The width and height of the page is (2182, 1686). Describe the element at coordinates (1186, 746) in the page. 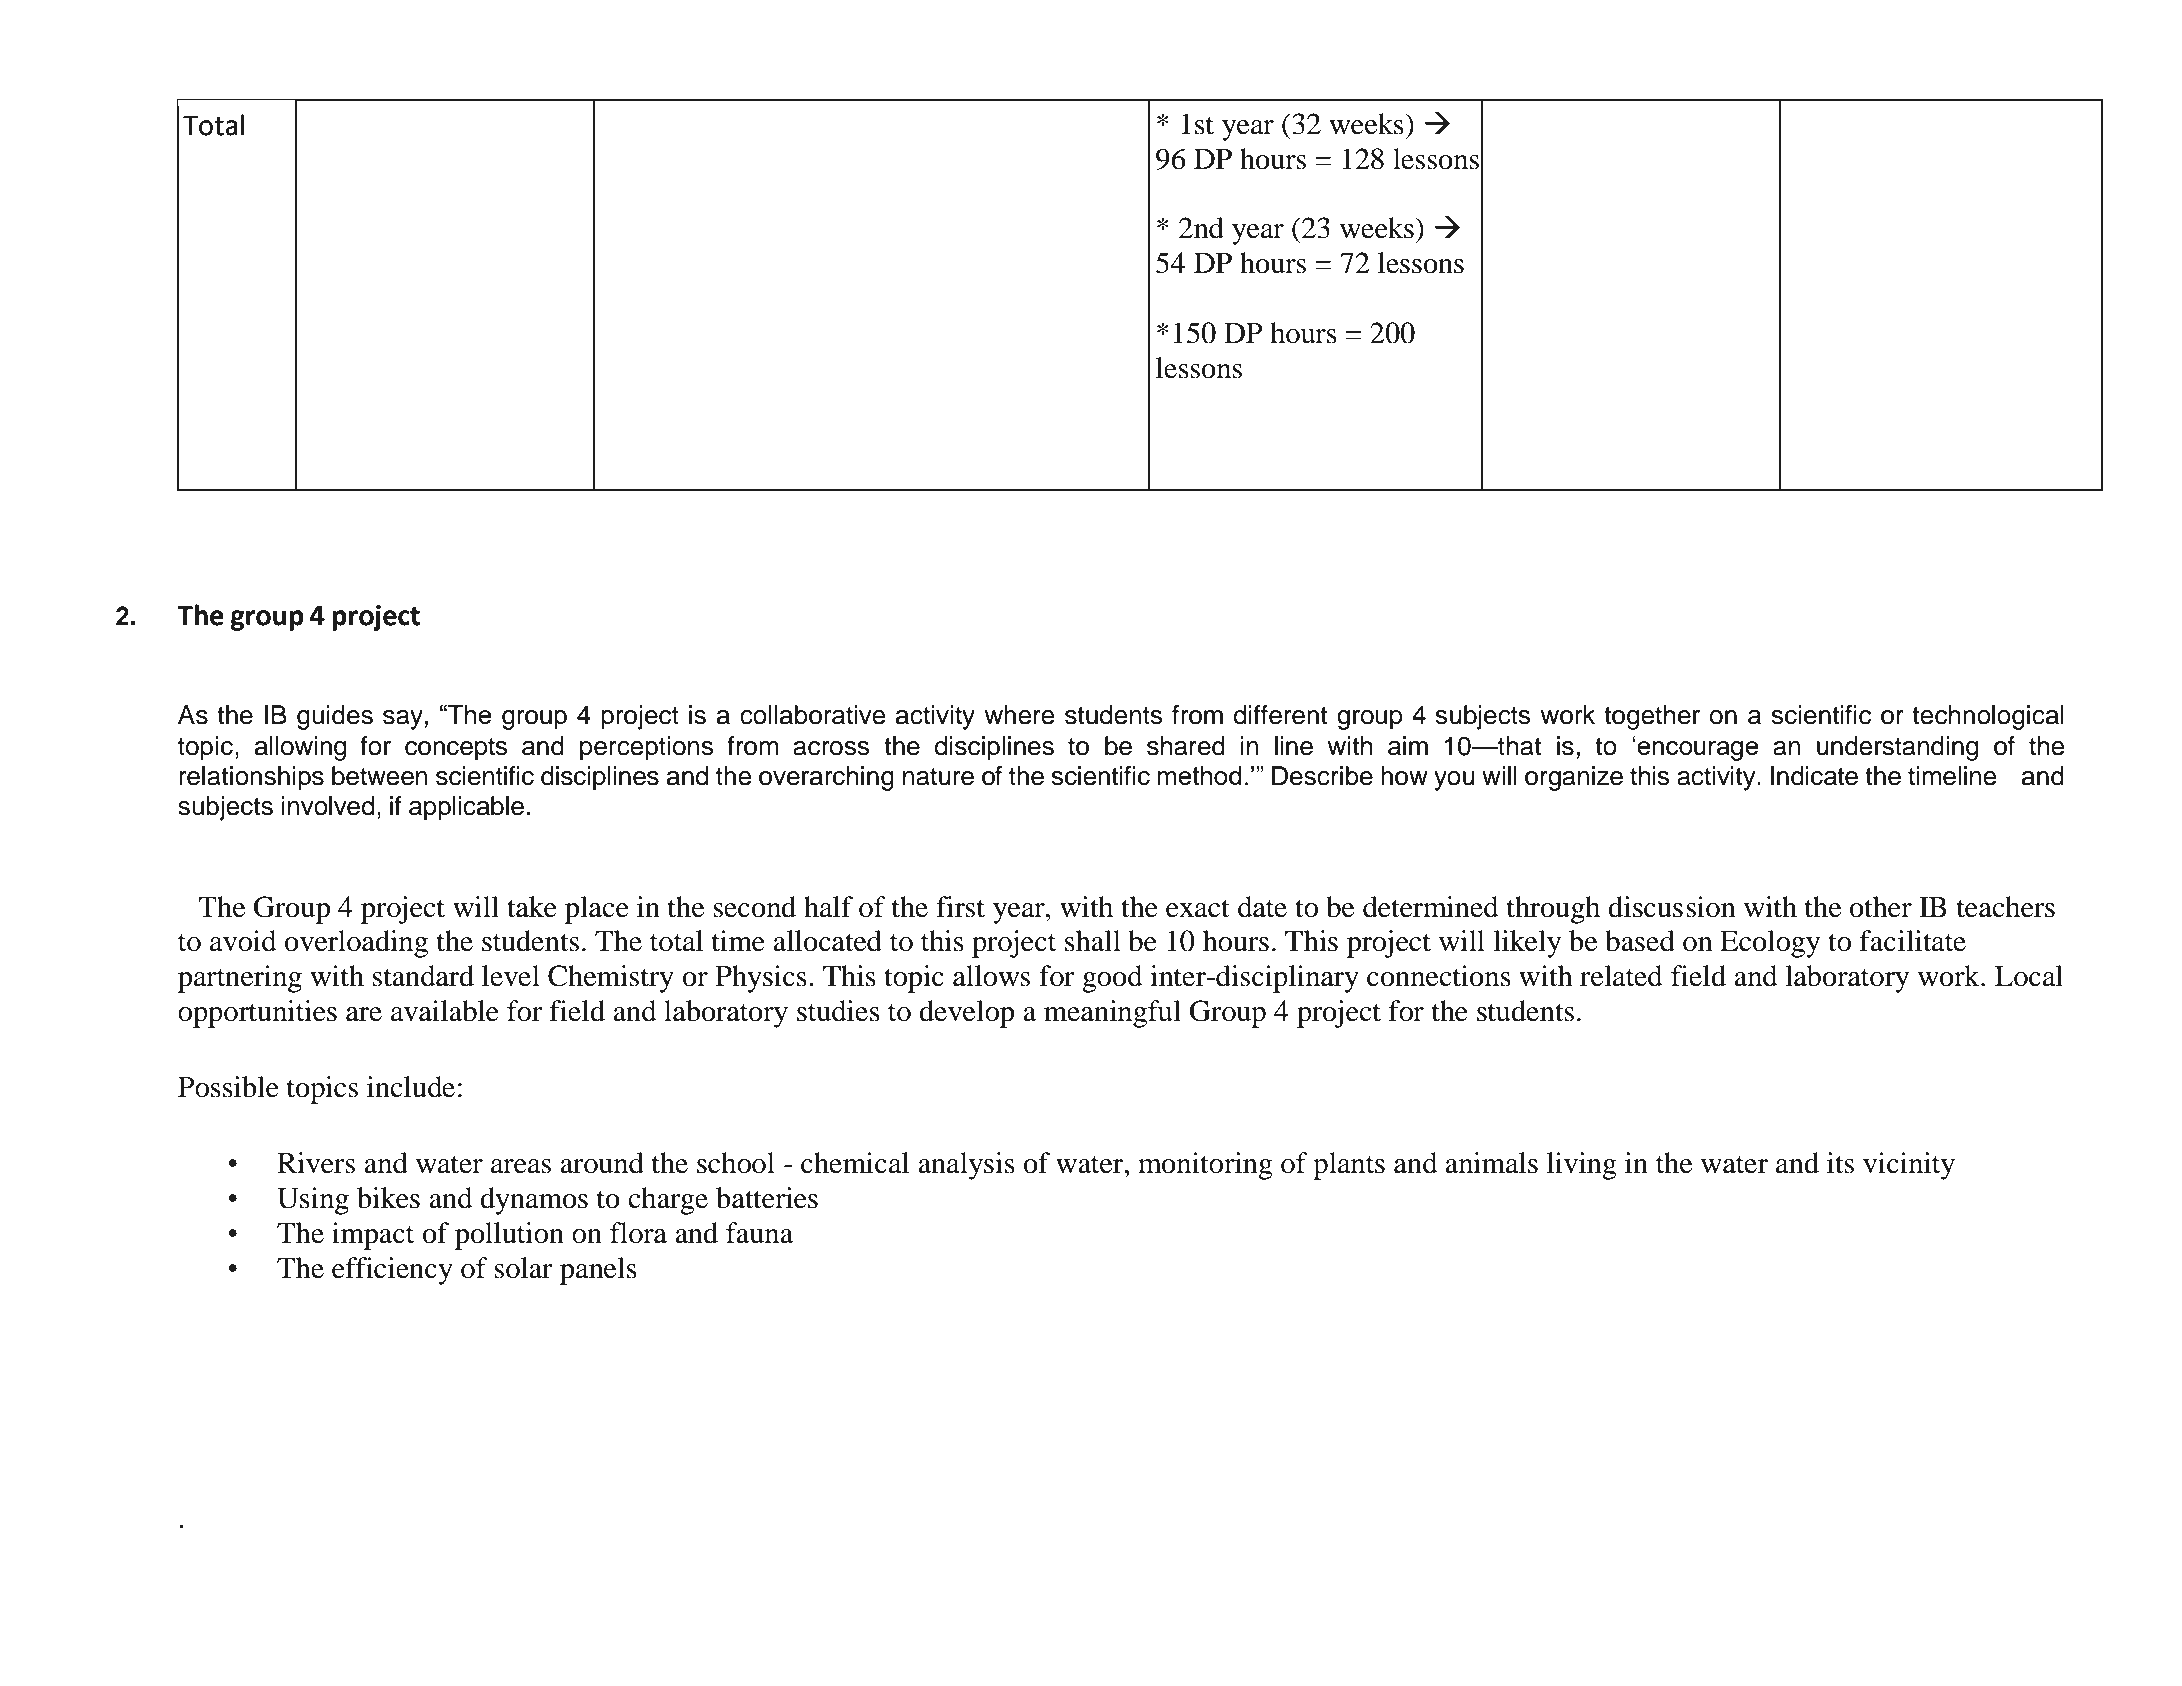

I see `shared` at that location.
